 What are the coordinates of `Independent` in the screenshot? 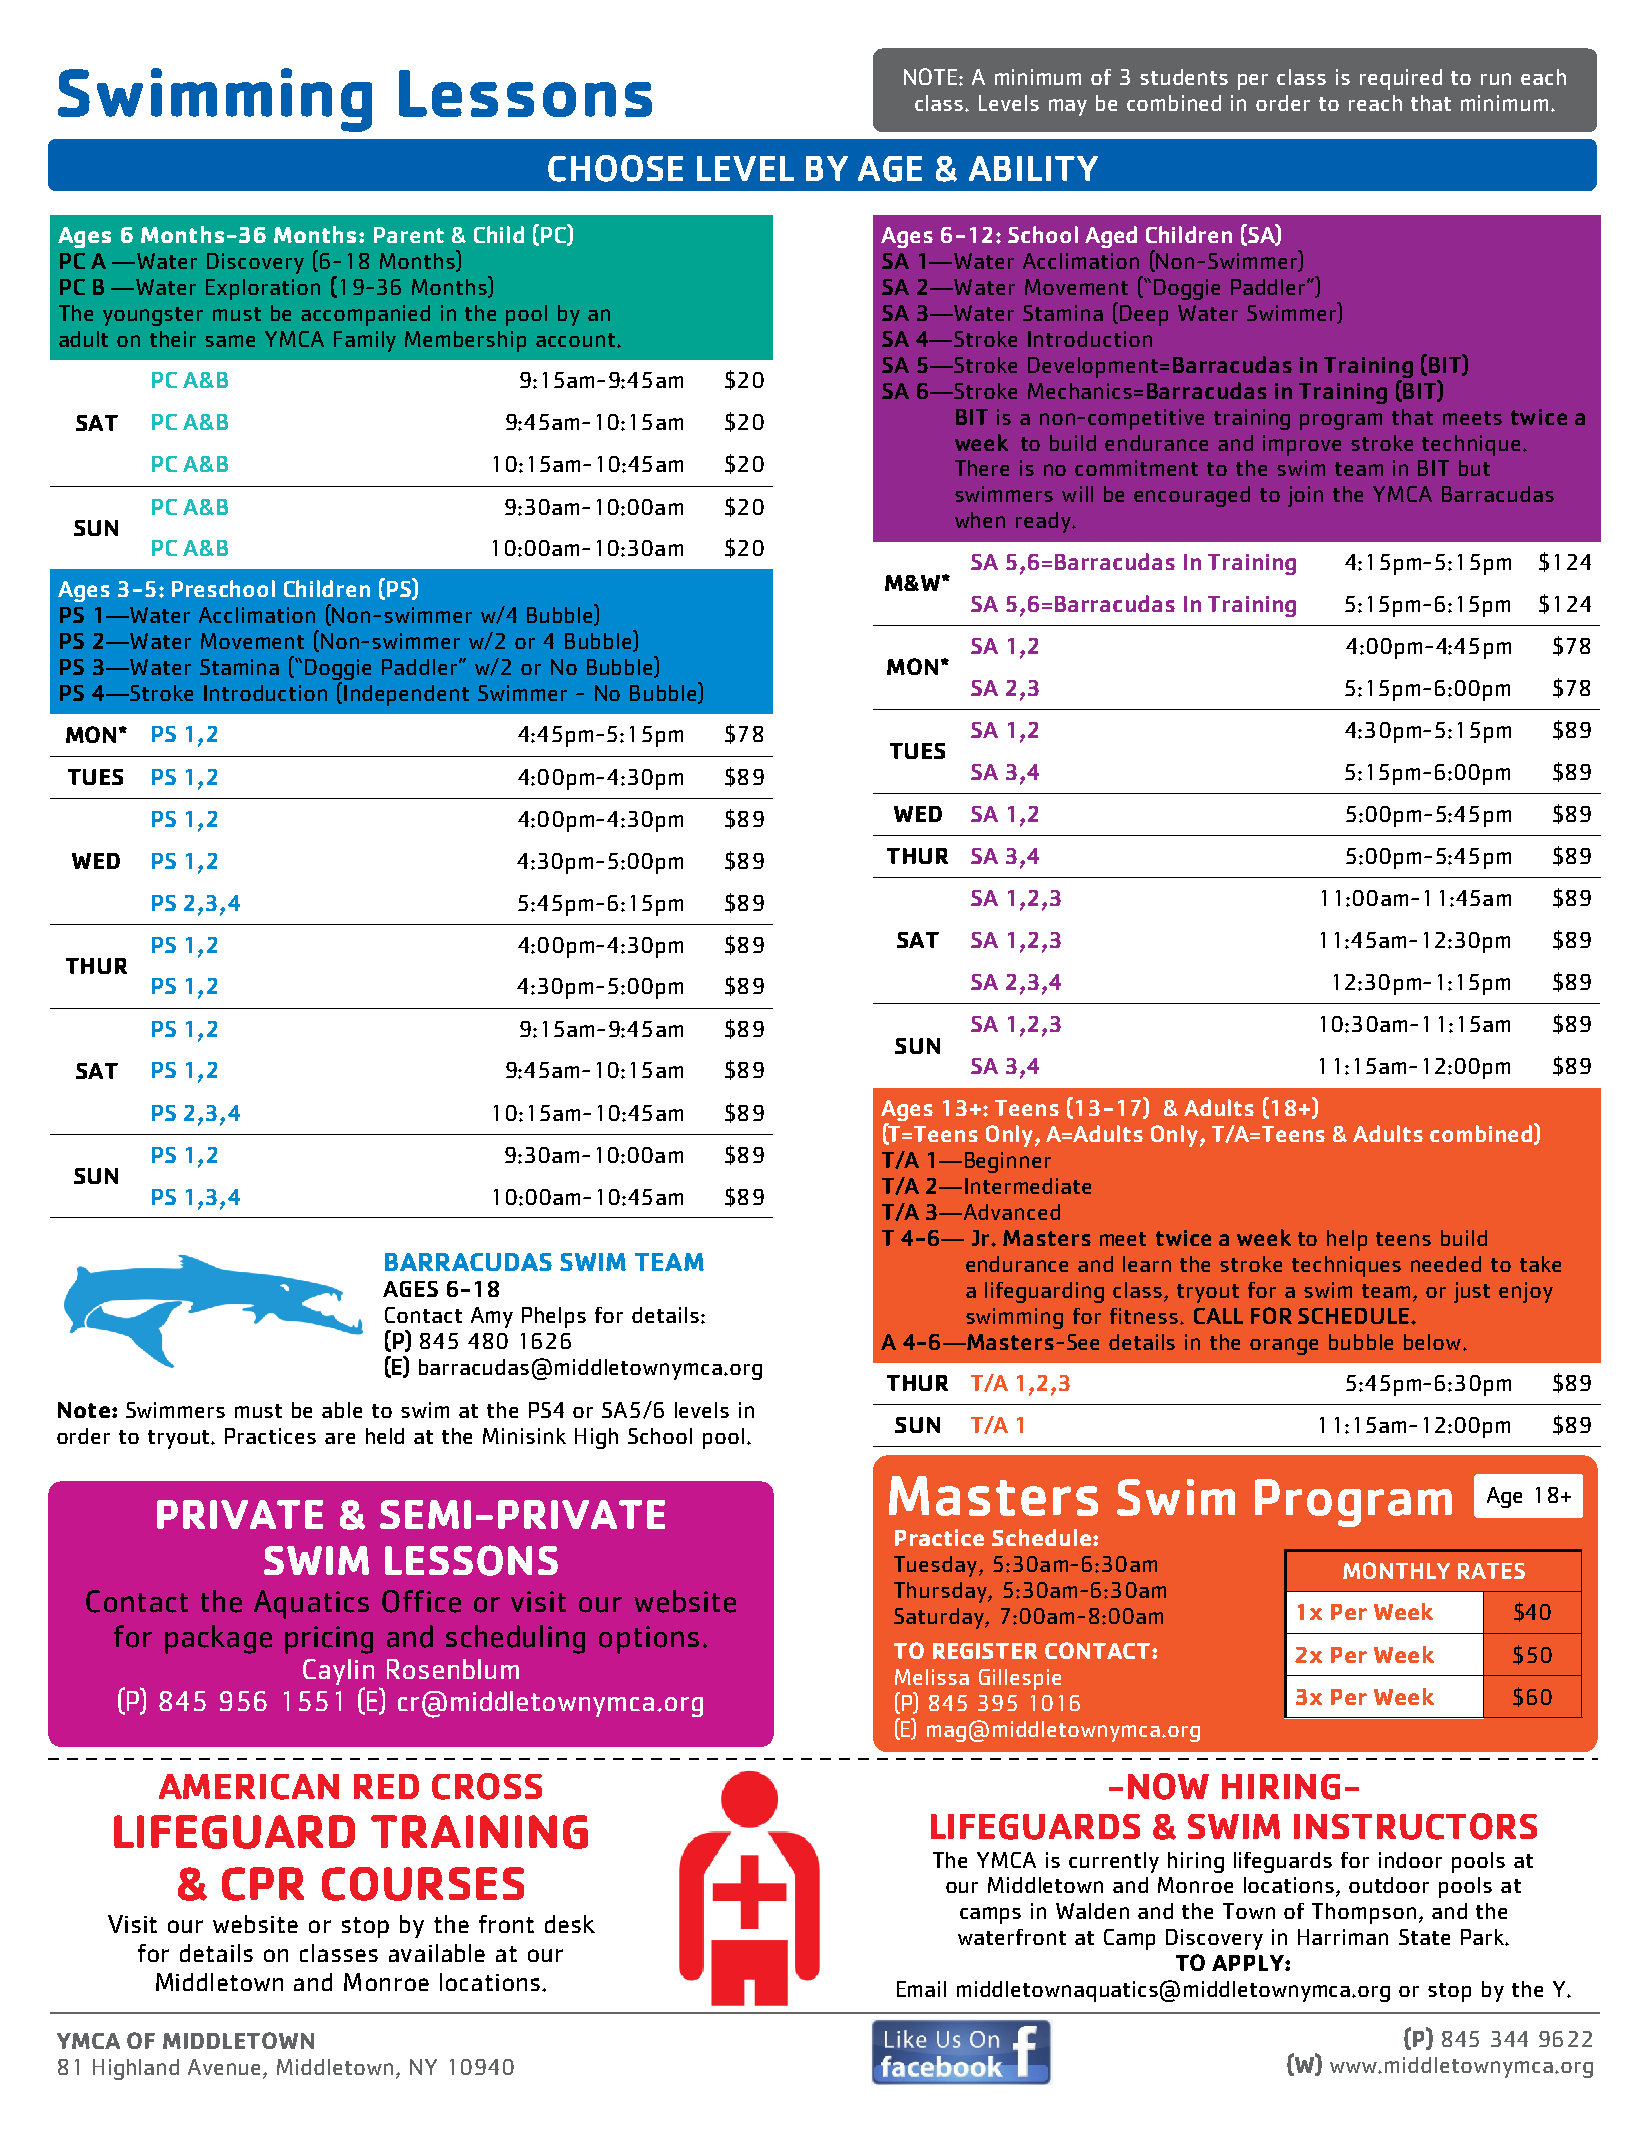 It's located at (406, 695).
